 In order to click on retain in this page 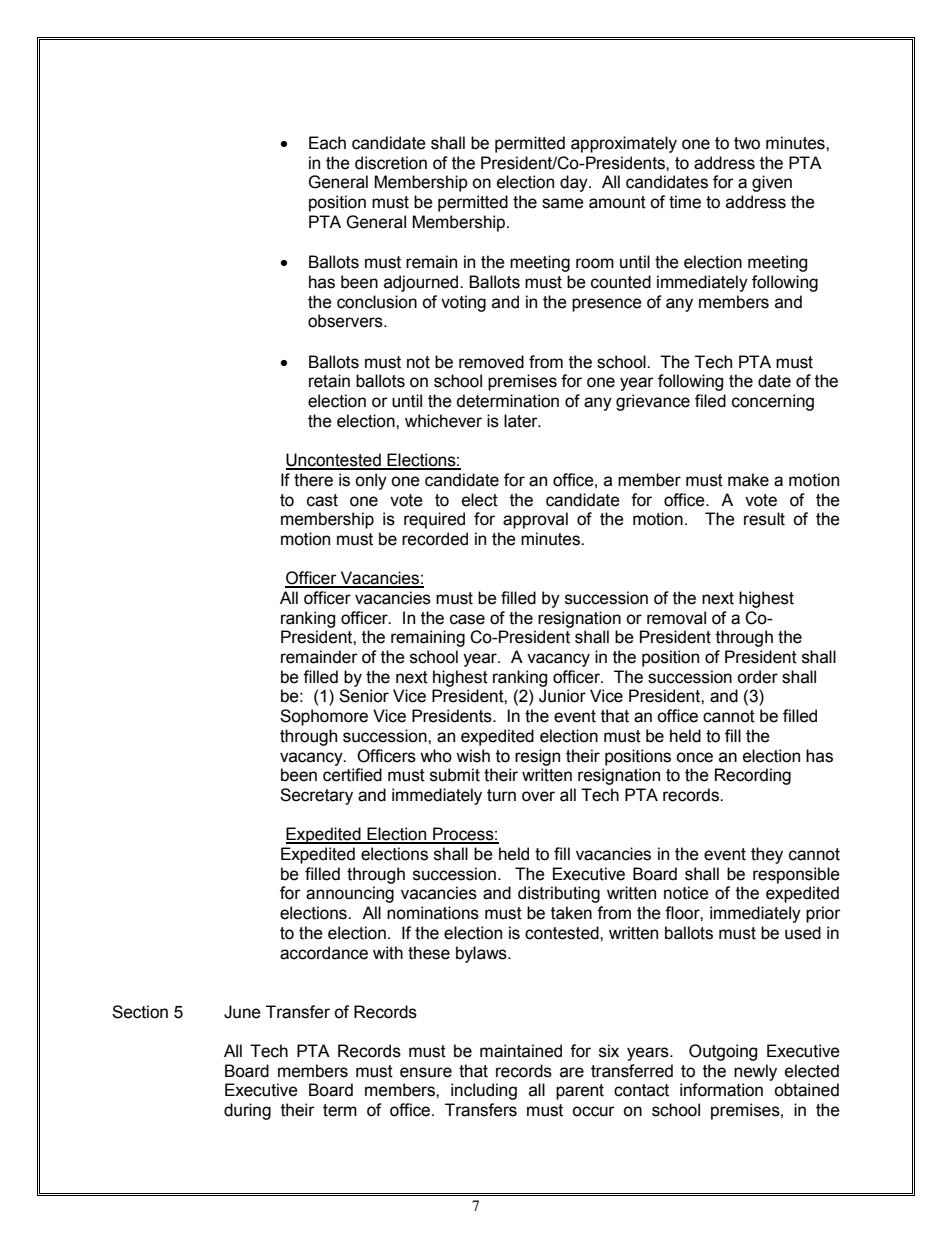, I will do `click(329, 381)`.
